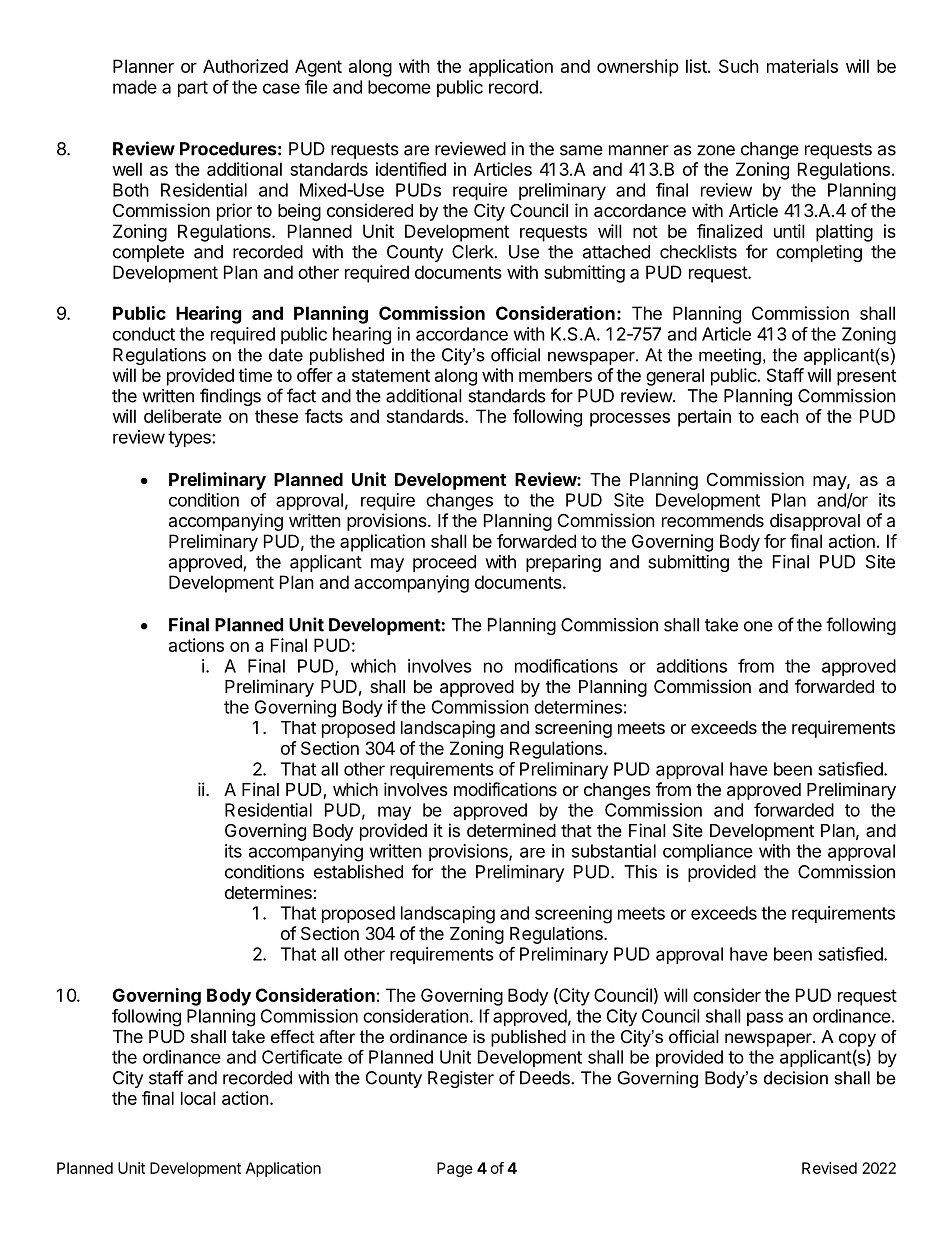  What do you see at coordinates (555, 375) in the screenshot?
I see `members` at bounding box center [555, 375].
